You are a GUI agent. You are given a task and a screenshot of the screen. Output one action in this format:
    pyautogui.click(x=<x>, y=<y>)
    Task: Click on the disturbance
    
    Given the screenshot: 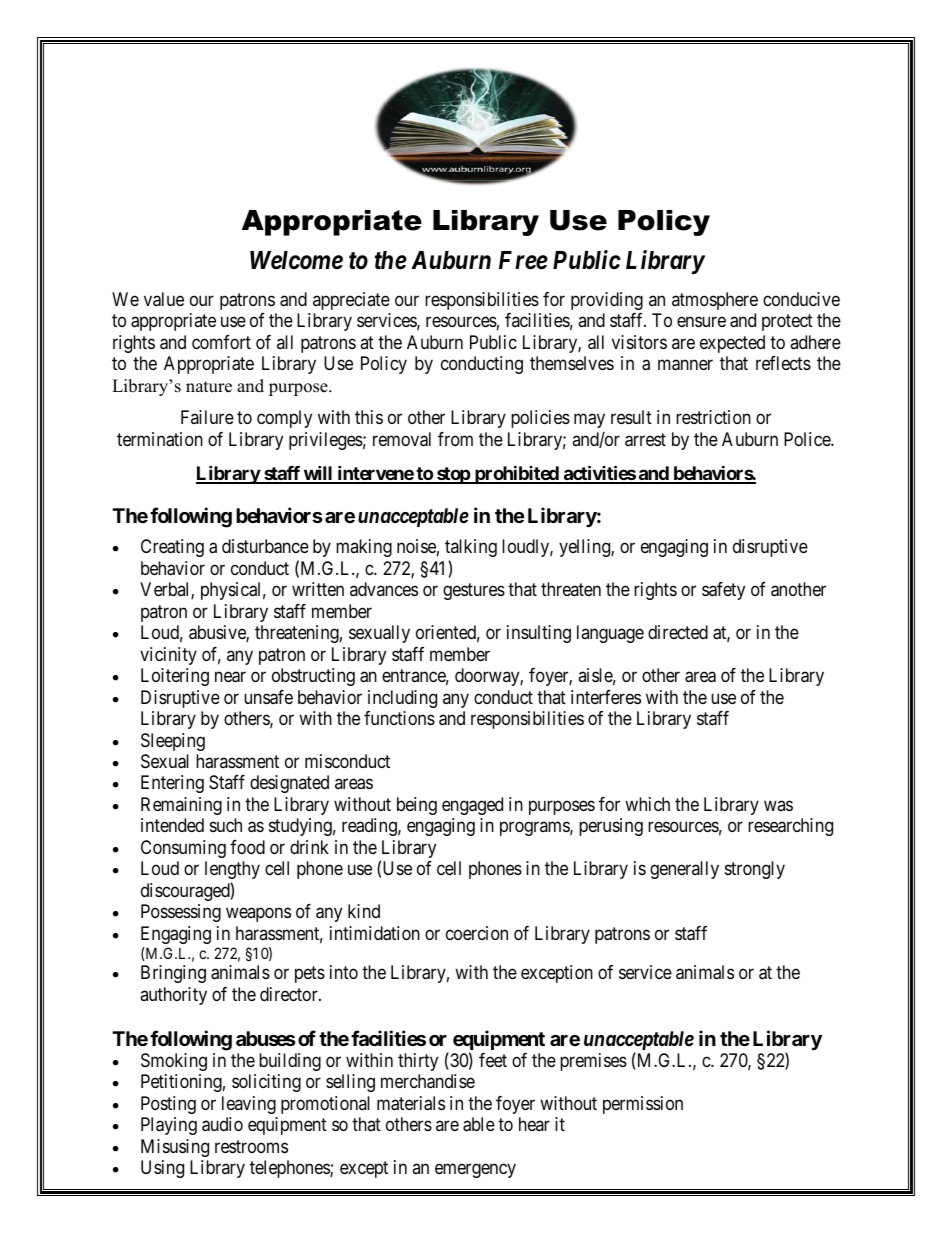 What is the action you would take?
    pyautogui.click(x=265, y=546)
